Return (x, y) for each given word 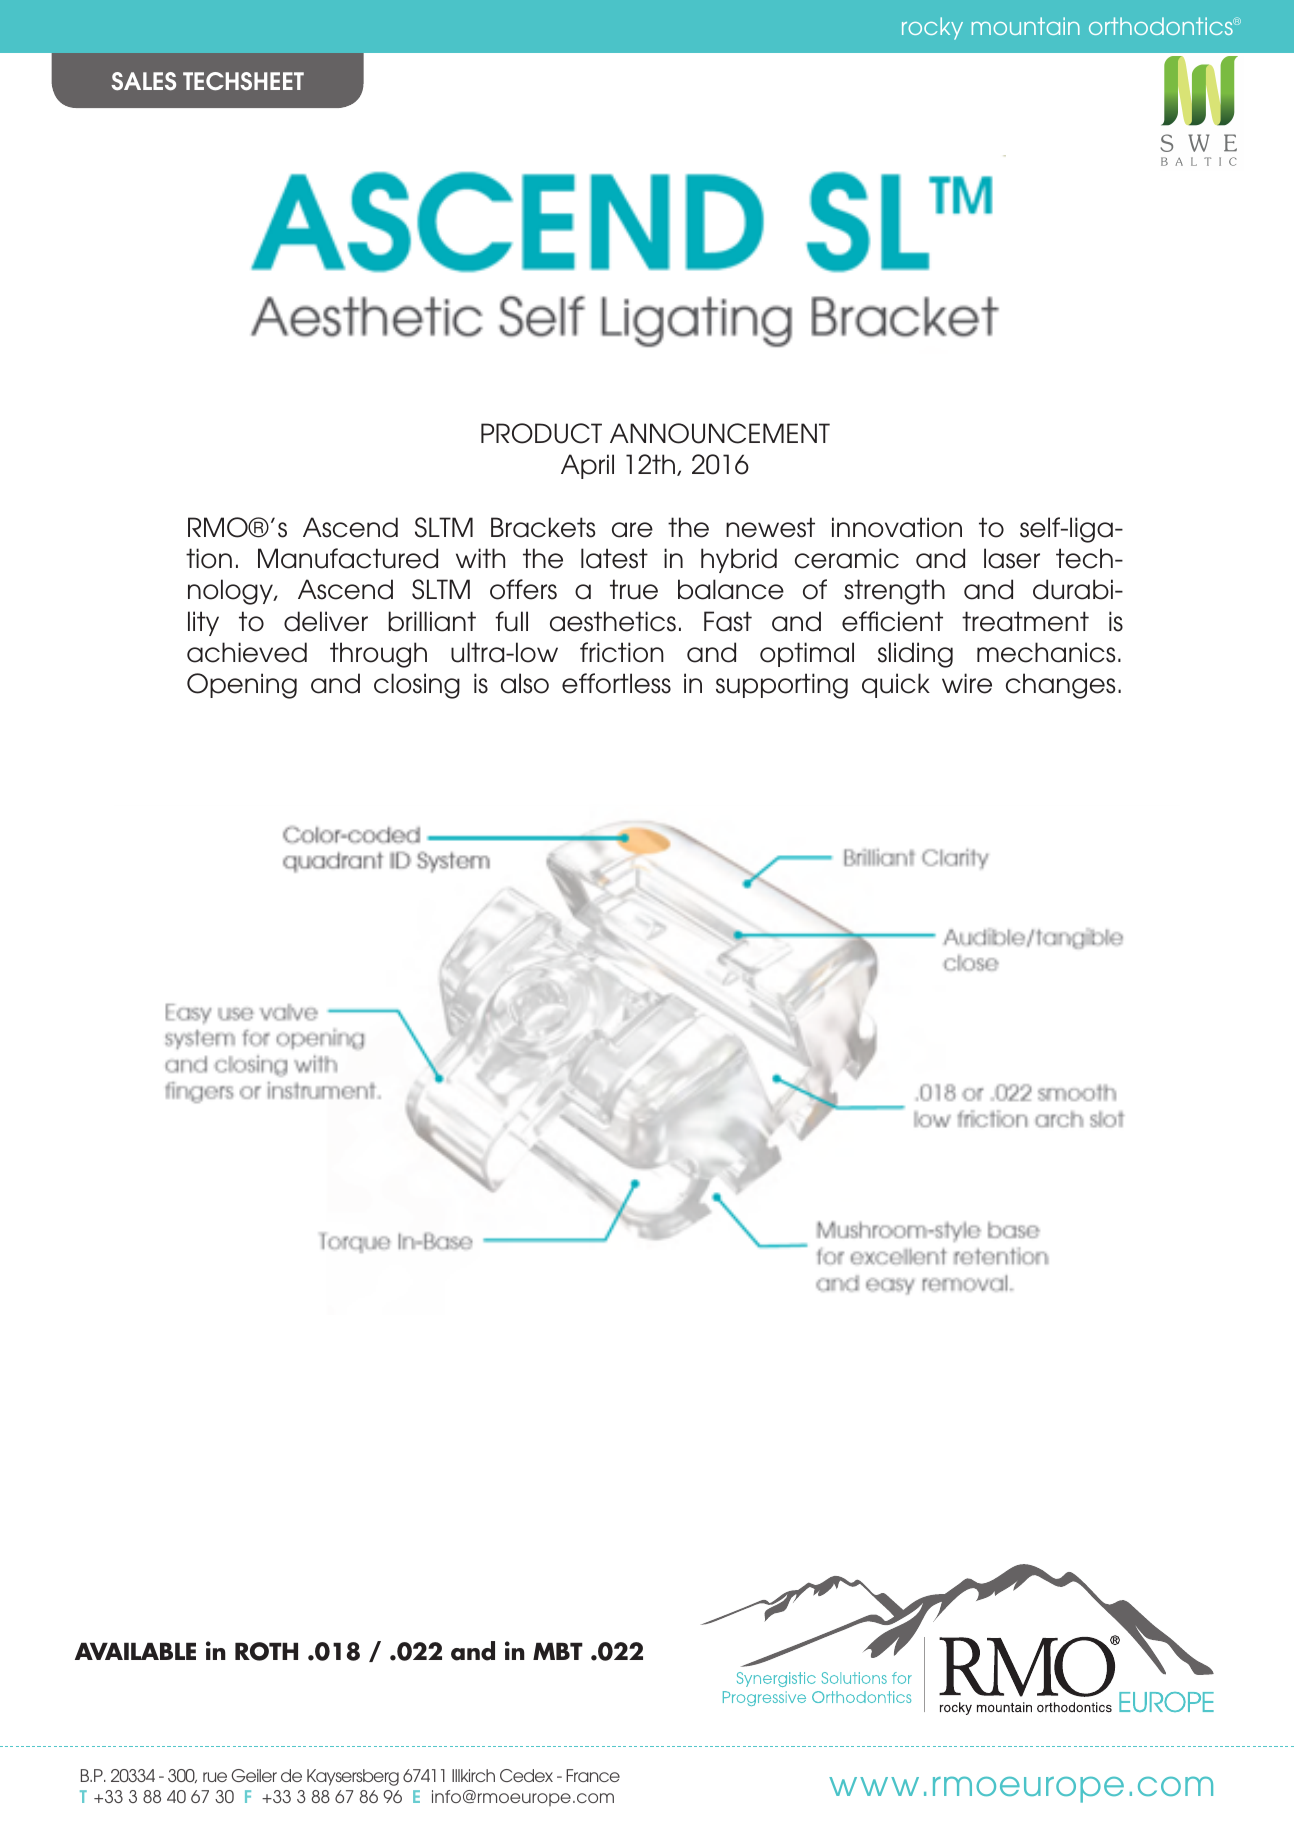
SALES (143, 81)
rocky (932, 28)
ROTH (266, 1651)
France (593, 1775)
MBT (558, 1651)
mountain (1026, 26)
